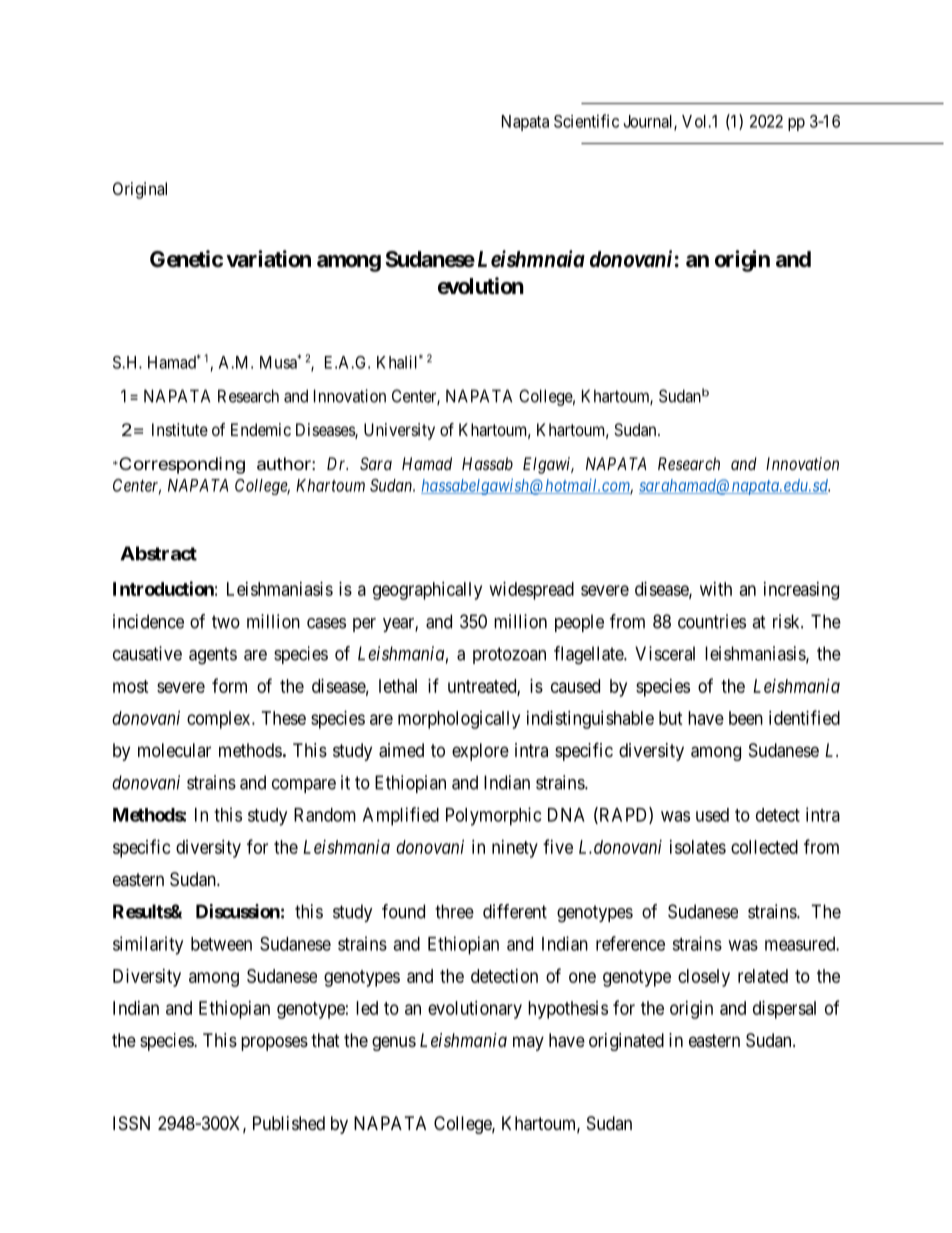  What do you see at coordinates (174, 750) in the screenshot?
I see `molecular` at bounding box center [174, 750].
